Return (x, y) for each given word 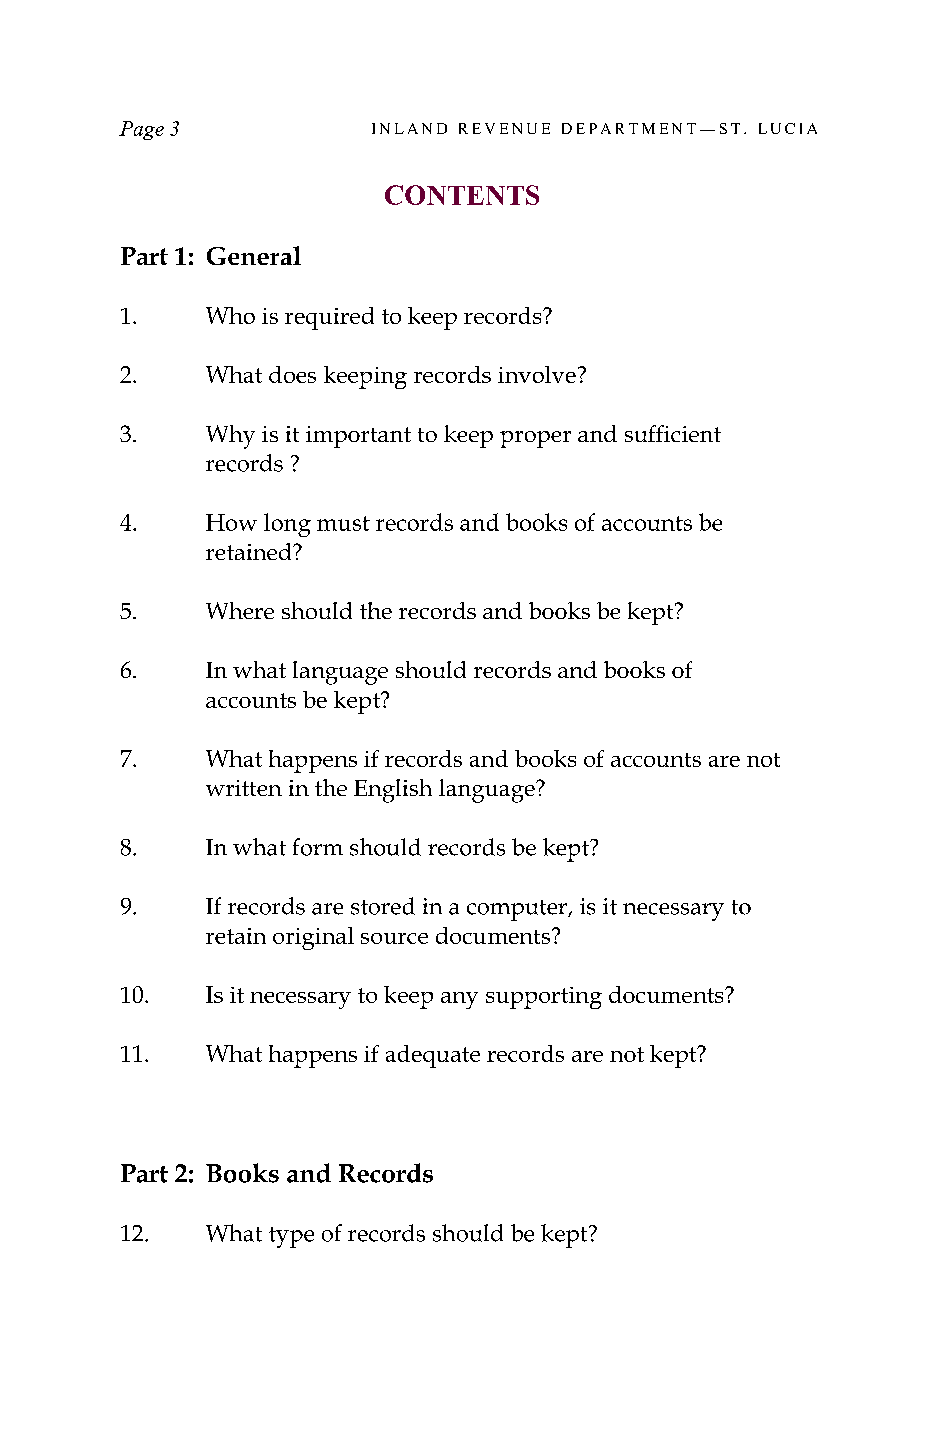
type (291, 1237)
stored (383, 906)
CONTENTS (462, 195)
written (244, 788)
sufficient (673, 433)
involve (537, 374)
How (231, 522)
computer (518, 910)
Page (141, 130)
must (343, 523)
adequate (433, 1056)
